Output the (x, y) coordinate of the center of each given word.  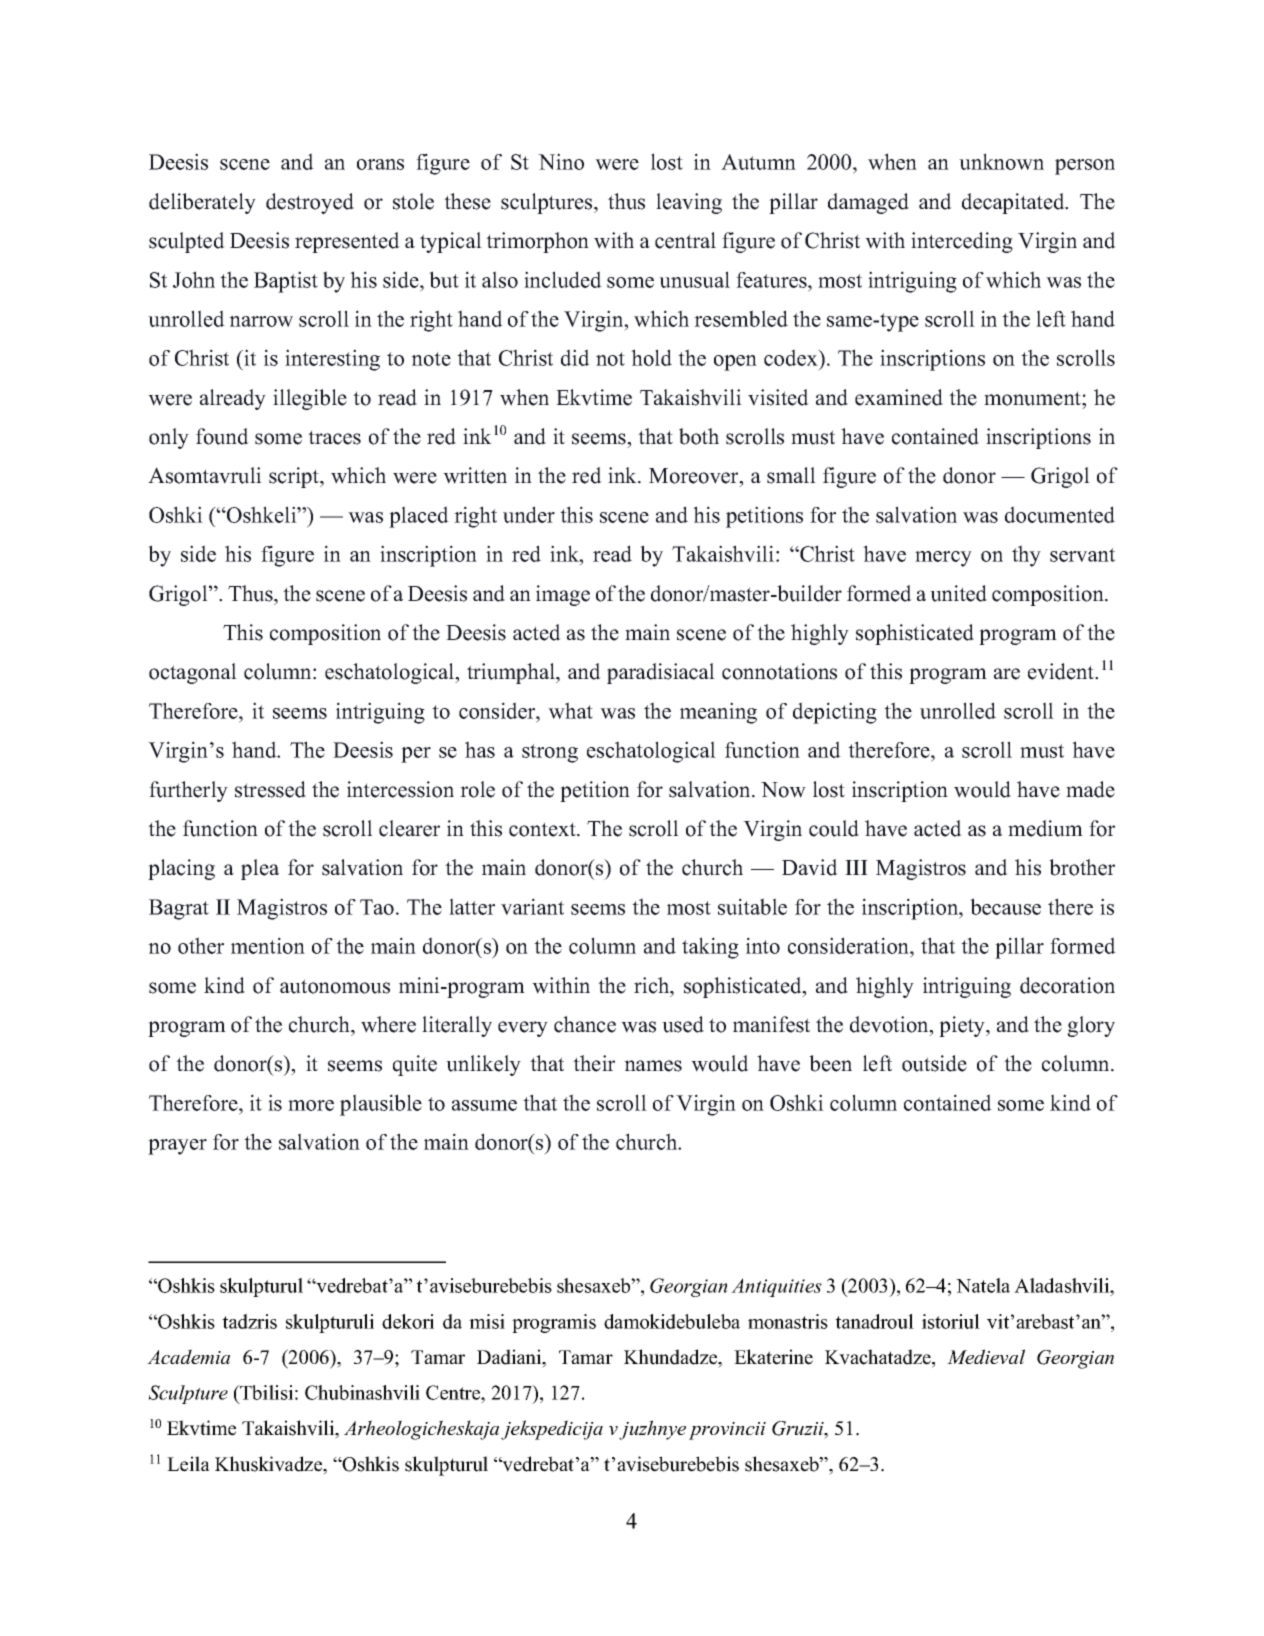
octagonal (193, 673)
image (563, 595)
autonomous (335, 986)
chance (585, 1024)
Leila (188, 1464)
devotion (890, 1024)
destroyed (310, 203)
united (958, 593)
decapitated (1014, 203)
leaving (689, 203)
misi (487, 1321)
